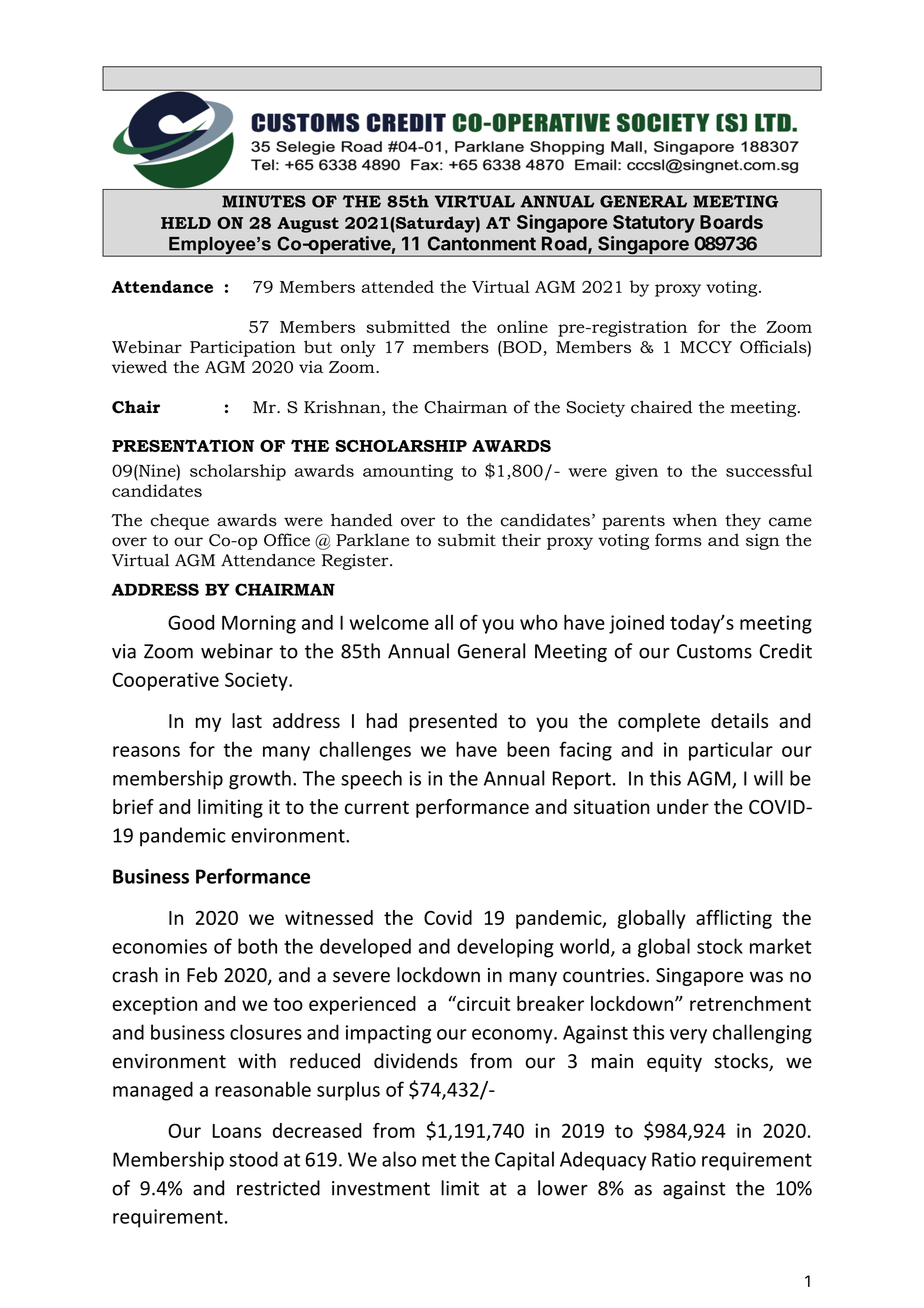  Describe the element at coordinates (191, 622) in the screenshot. I see `Good` at that location.
